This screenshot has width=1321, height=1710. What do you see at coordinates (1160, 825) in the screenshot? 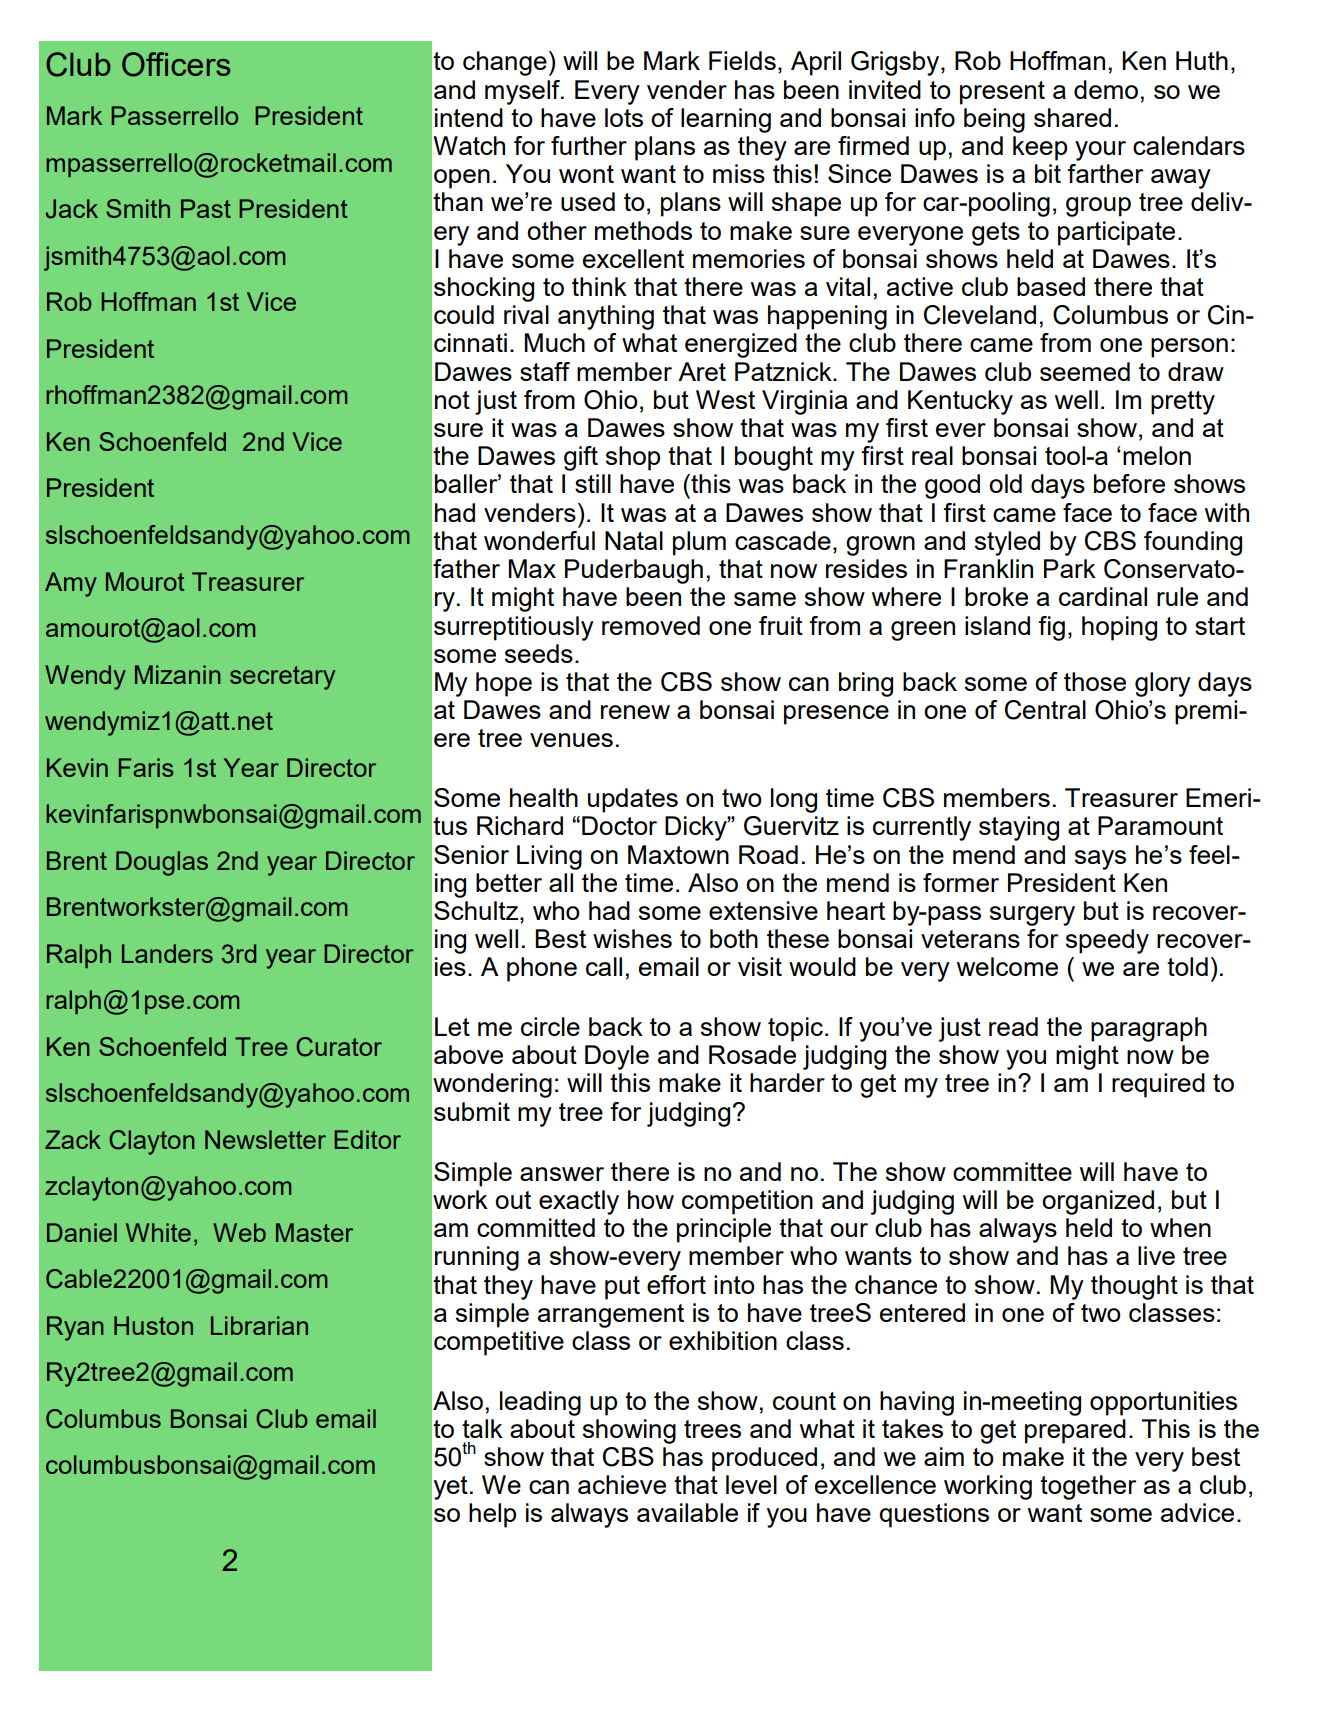
I see `Paramount` at bounding box center [1160, 825].
